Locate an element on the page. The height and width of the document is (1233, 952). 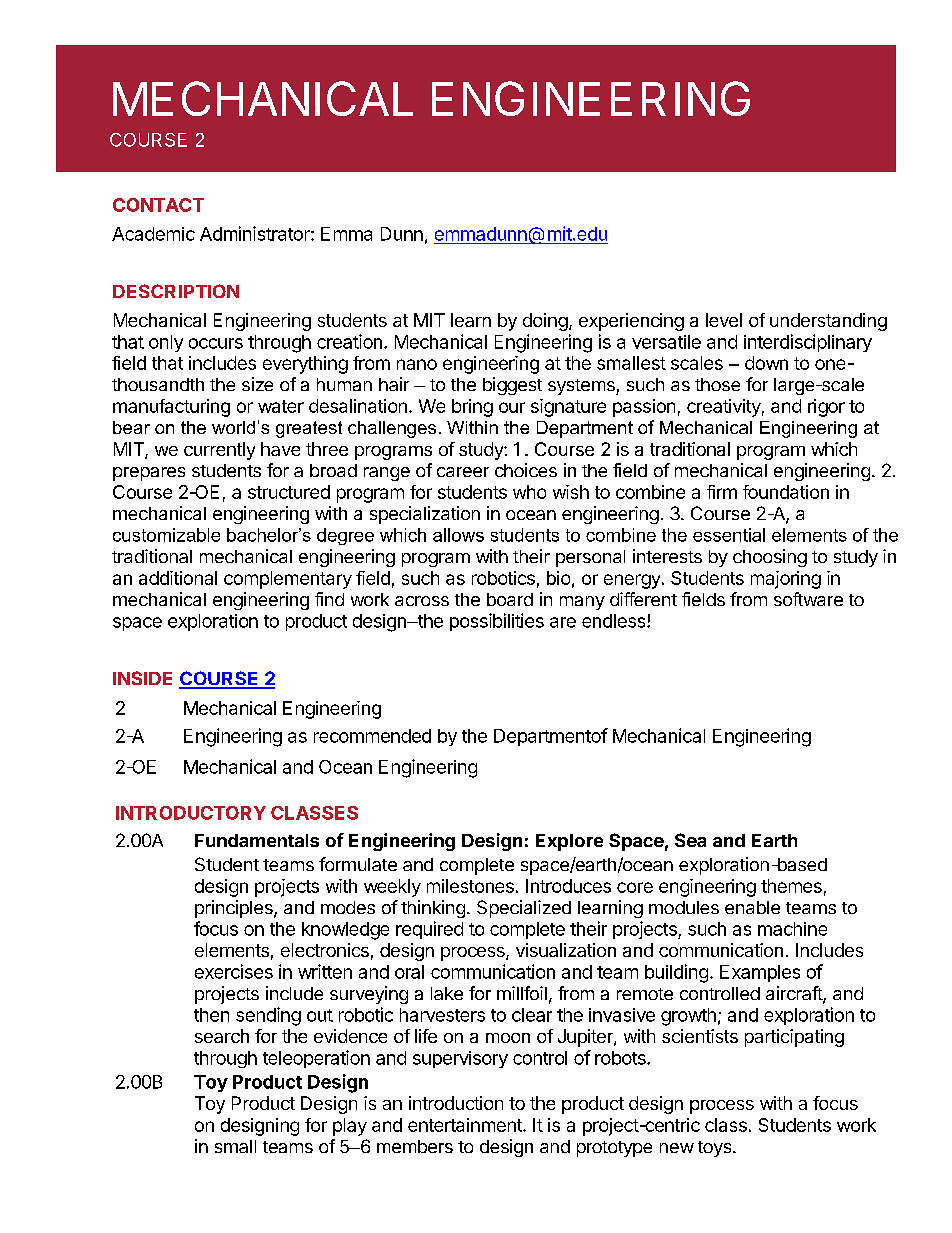
possibilities is located at coordinates (497, 622).
